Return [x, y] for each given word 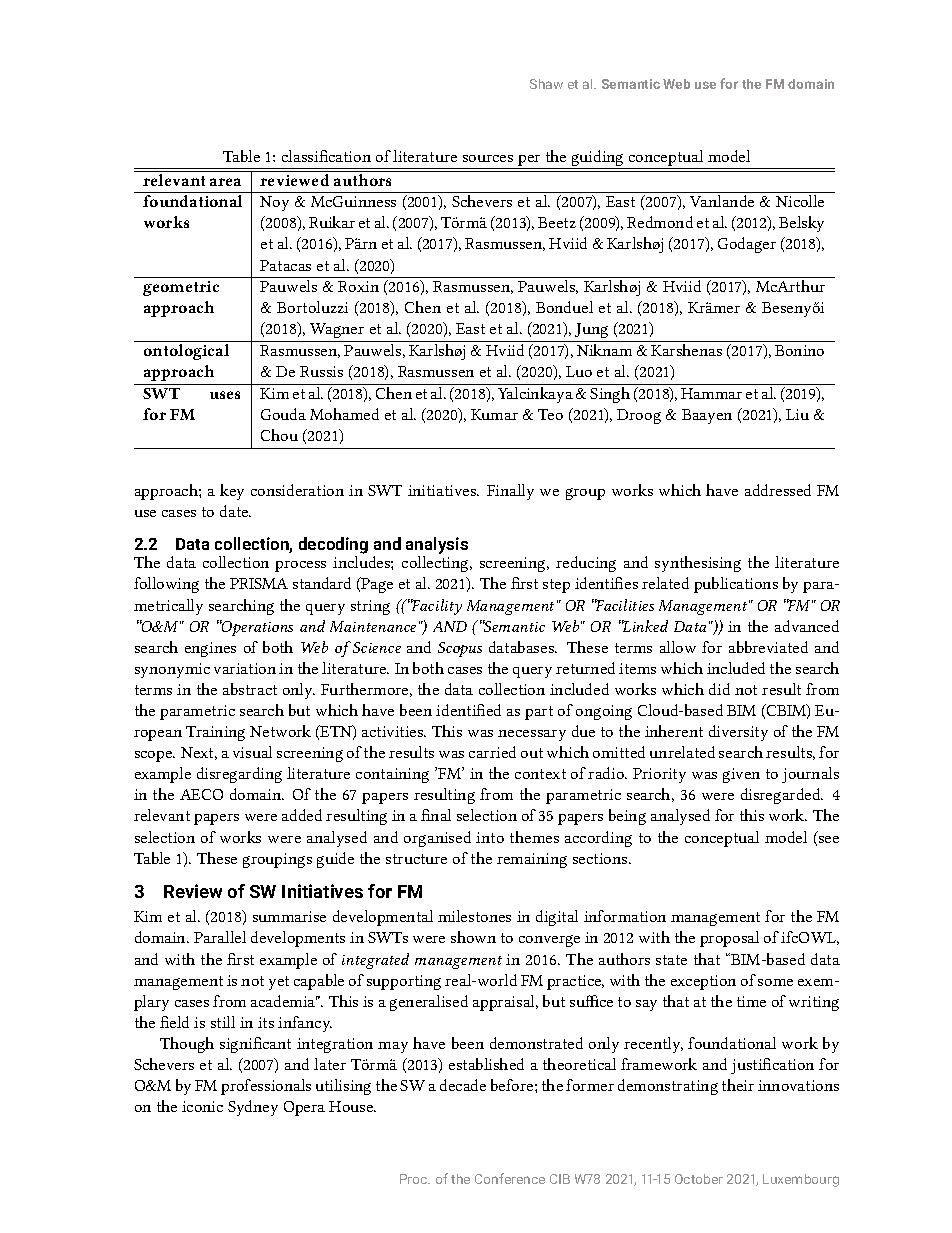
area [225, 182]
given [741, 775]
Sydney [253, 1108]
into [490, 837]
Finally [510, 492]
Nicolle [800, 201]
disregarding [239, 775]
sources [488, 158]
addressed [778, 490]
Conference [510, 1178]
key [232, 492]
